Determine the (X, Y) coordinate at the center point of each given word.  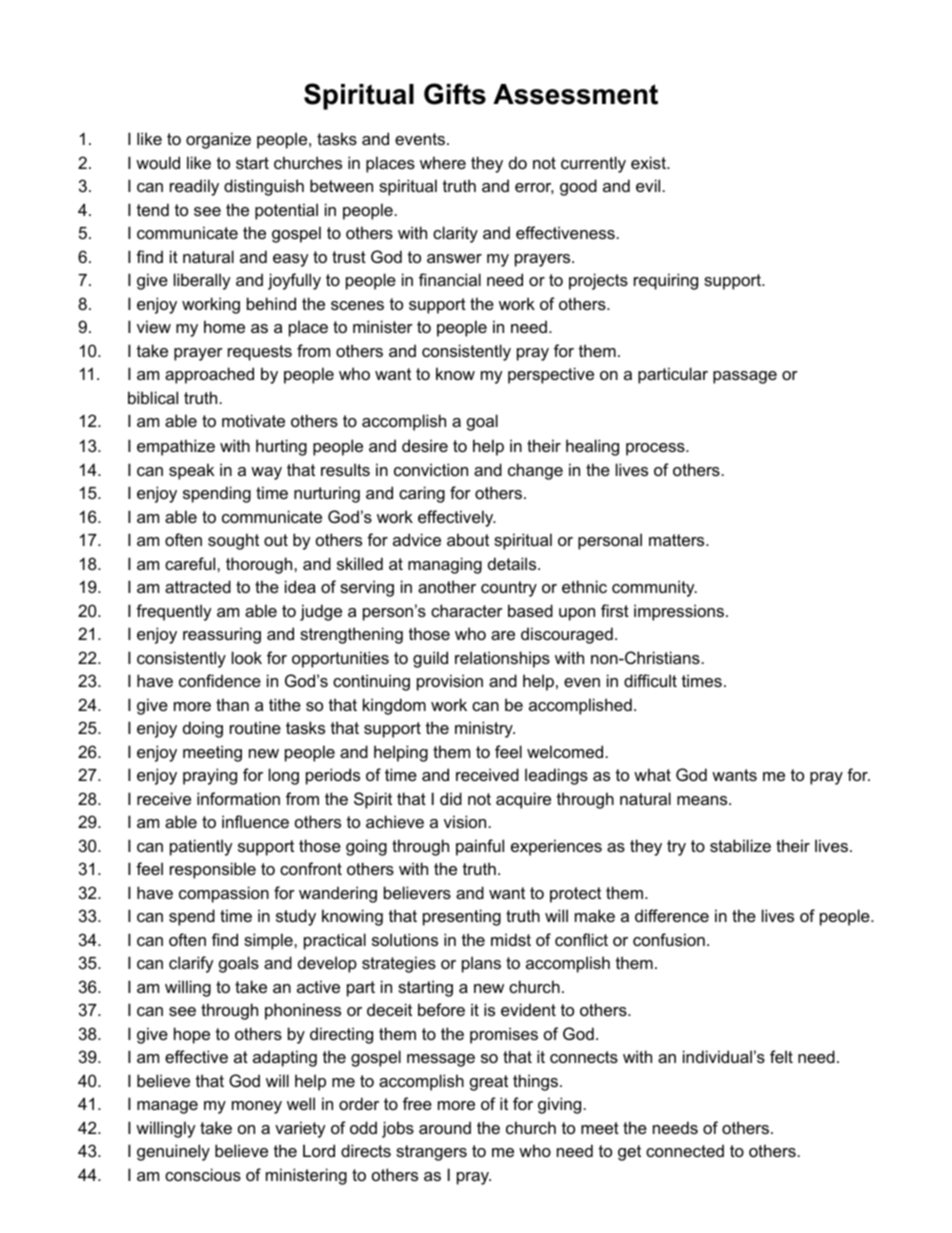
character (467, 610)
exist (649, 162)
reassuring (222, 635)
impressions (680, 612)
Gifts (455, 94)
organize (218, 140)
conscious (203, 1174)
